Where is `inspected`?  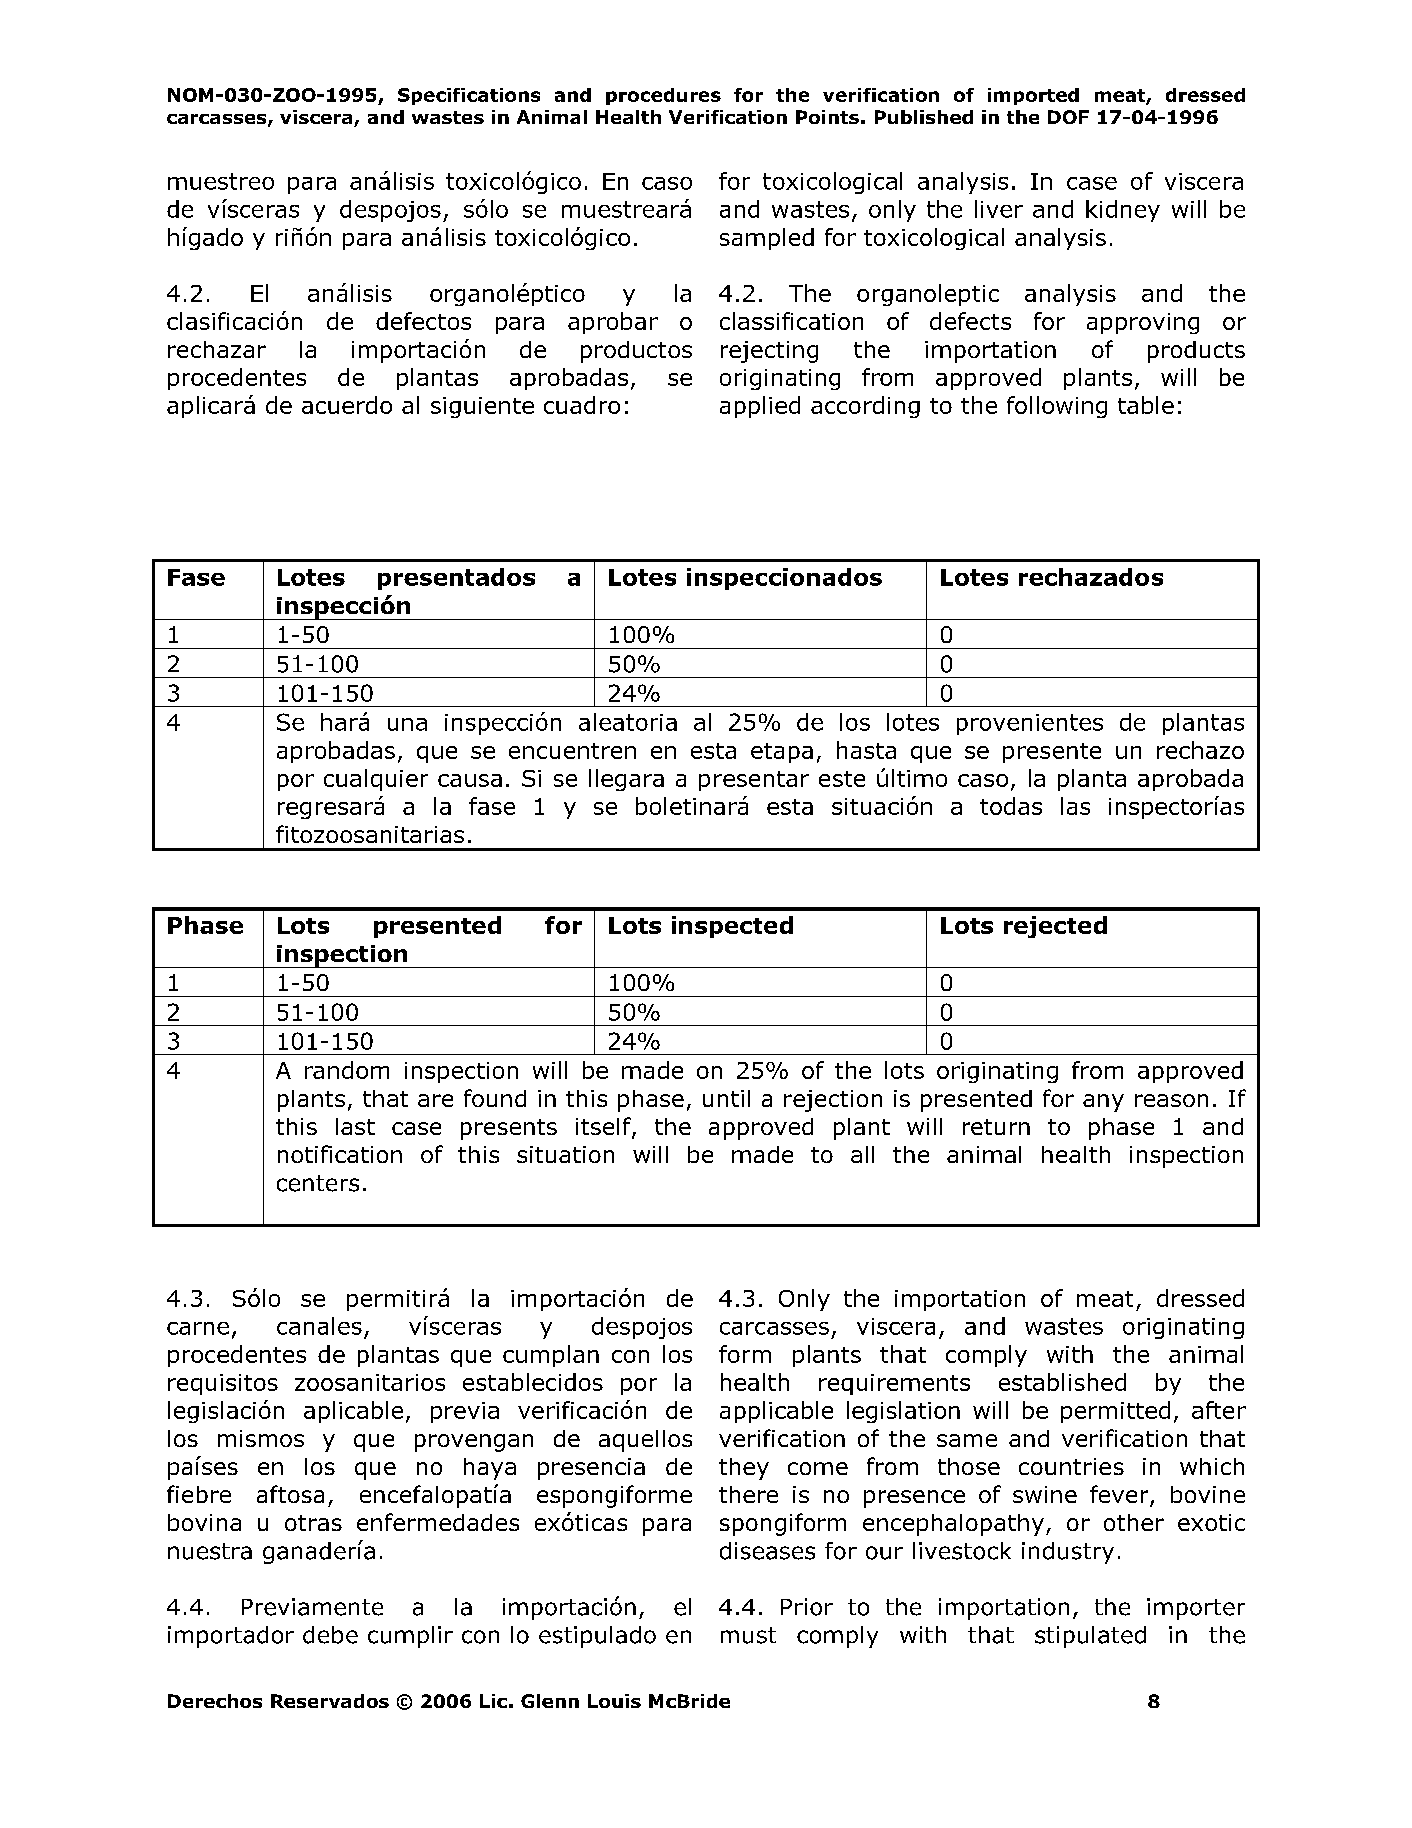
inspected is located at coordinates (732, 927).
